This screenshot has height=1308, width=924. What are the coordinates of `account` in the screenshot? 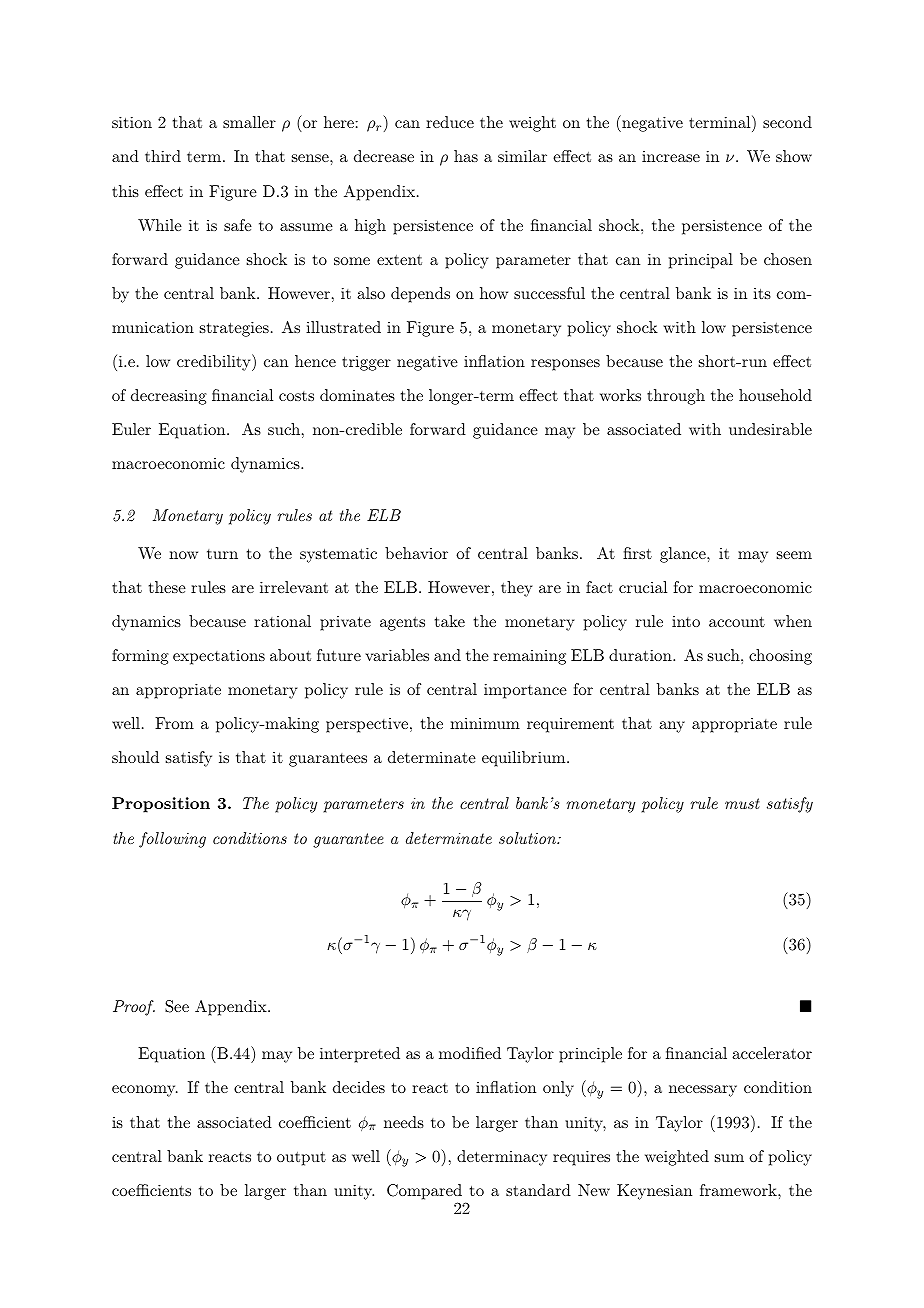 It's located at (737, 622).
